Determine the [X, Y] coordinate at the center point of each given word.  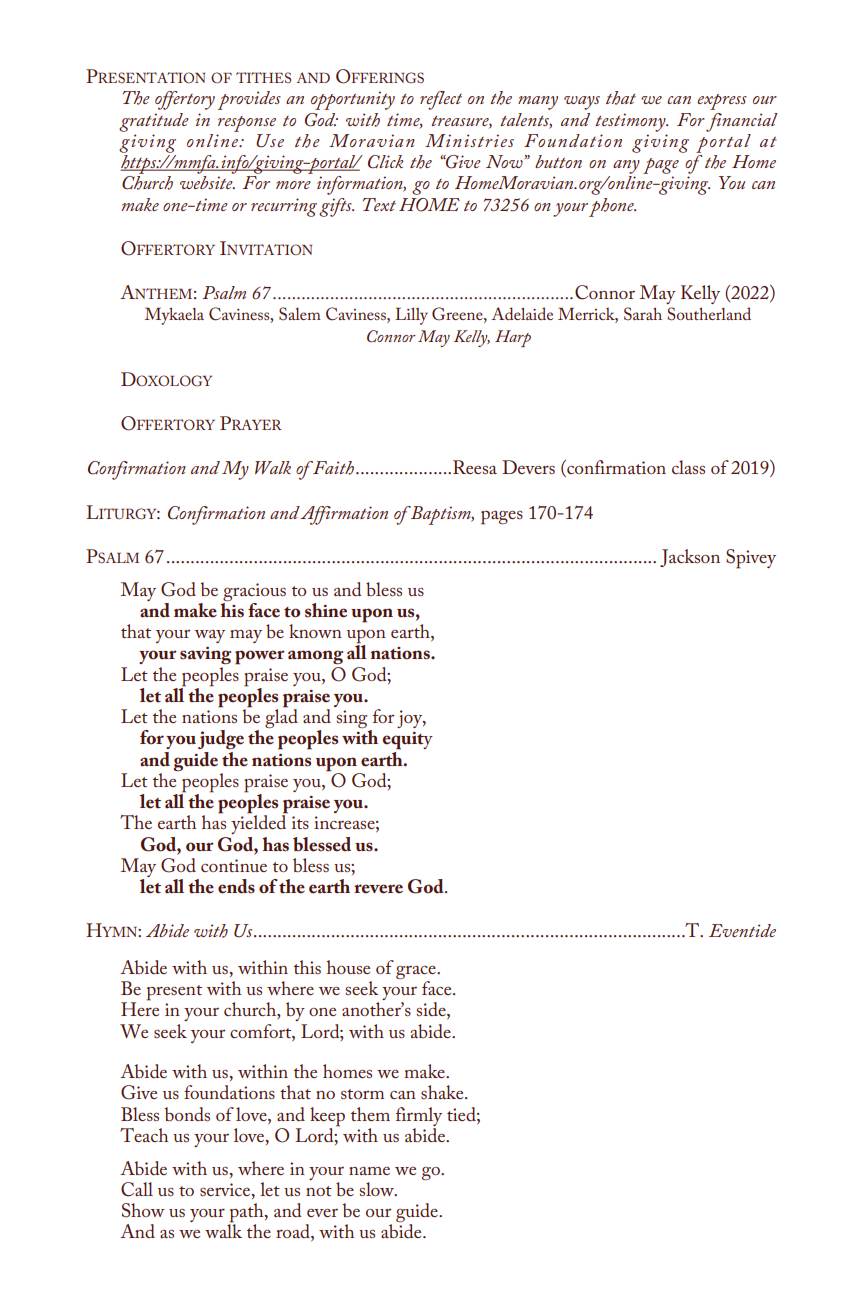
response [247, 124]
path [247, 1214]
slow [378, 1189]
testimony [631, 122]
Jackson [690, 558]
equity [408, 741]
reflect [441, 100]
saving [205, 655]
